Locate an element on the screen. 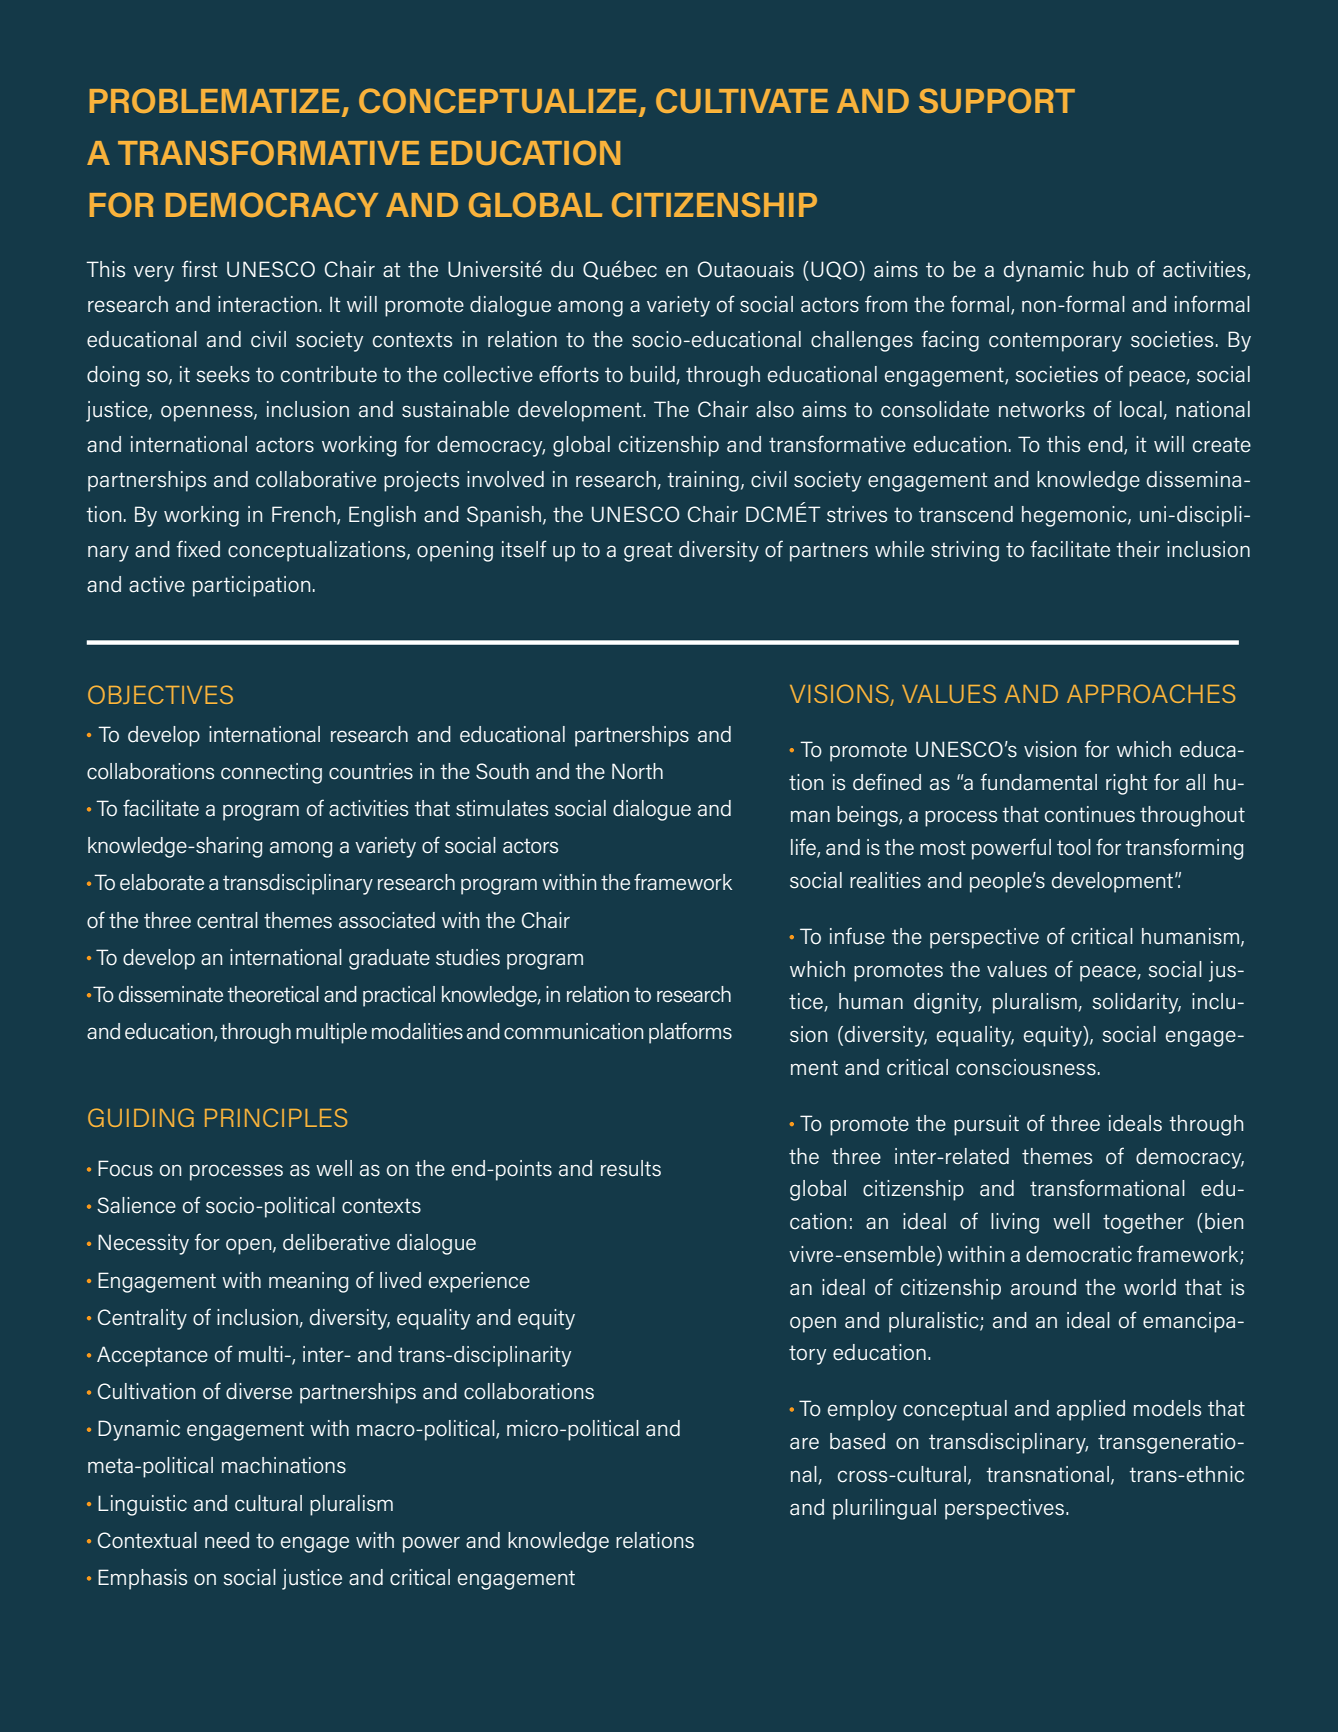 This screenshot has height=1732, width=1338. first is located at coordinates (200, 269).
